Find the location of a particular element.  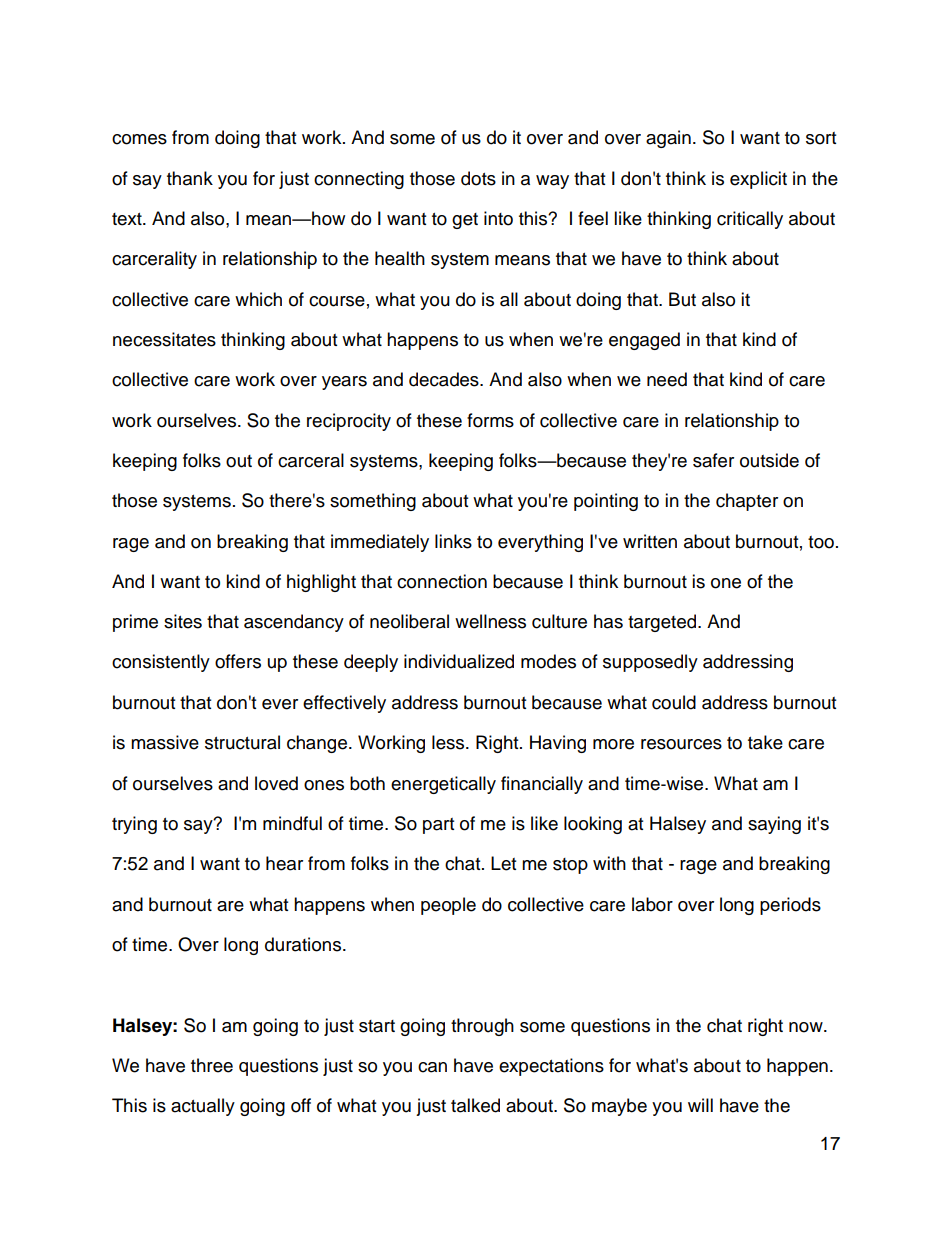

sites is located at coordinates (183, 621).
